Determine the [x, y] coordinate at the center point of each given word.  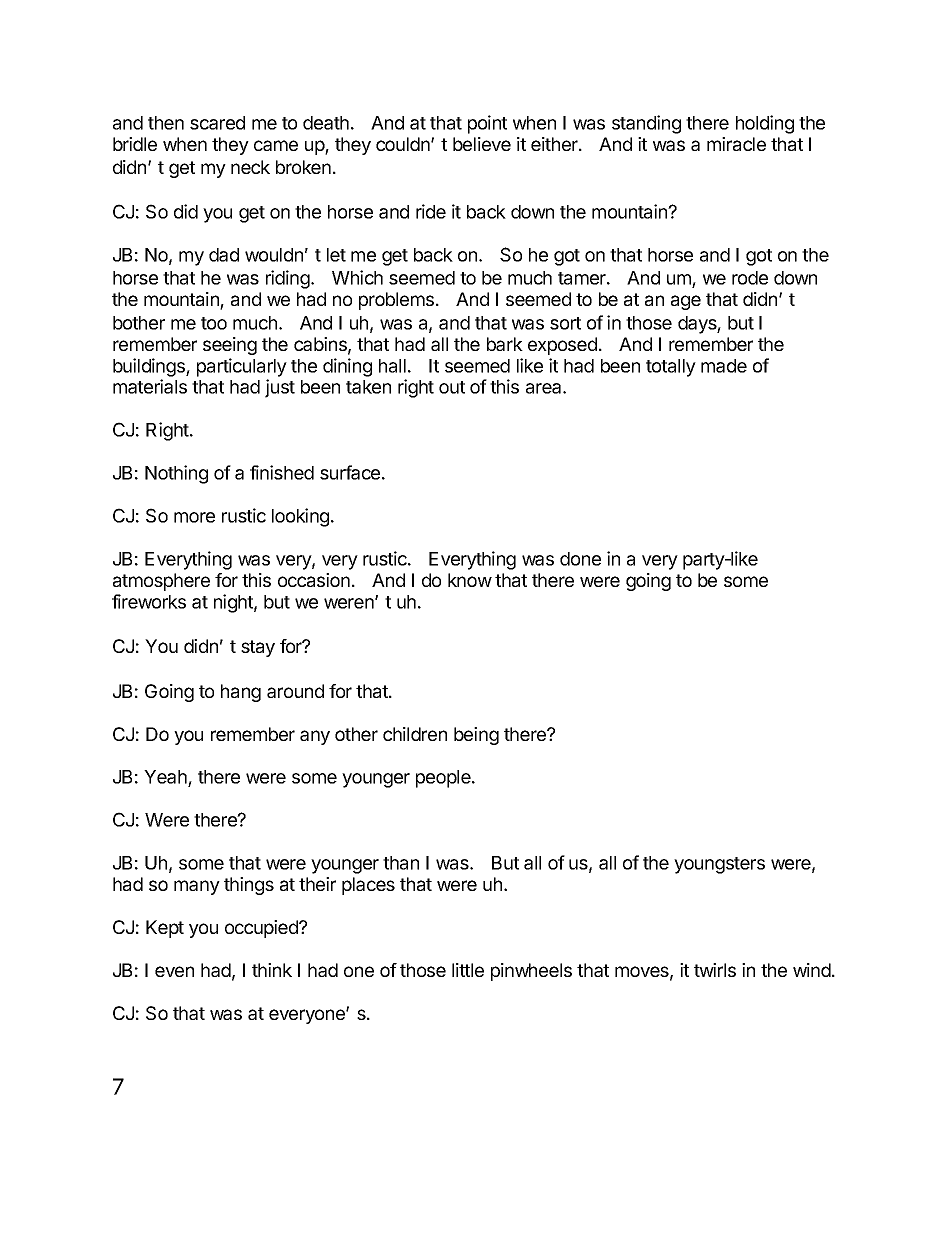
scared [217, 123]
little [468, 970]
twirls [715, 970]
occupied [262, 929]
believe [482, 144]
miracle [736, 144]
